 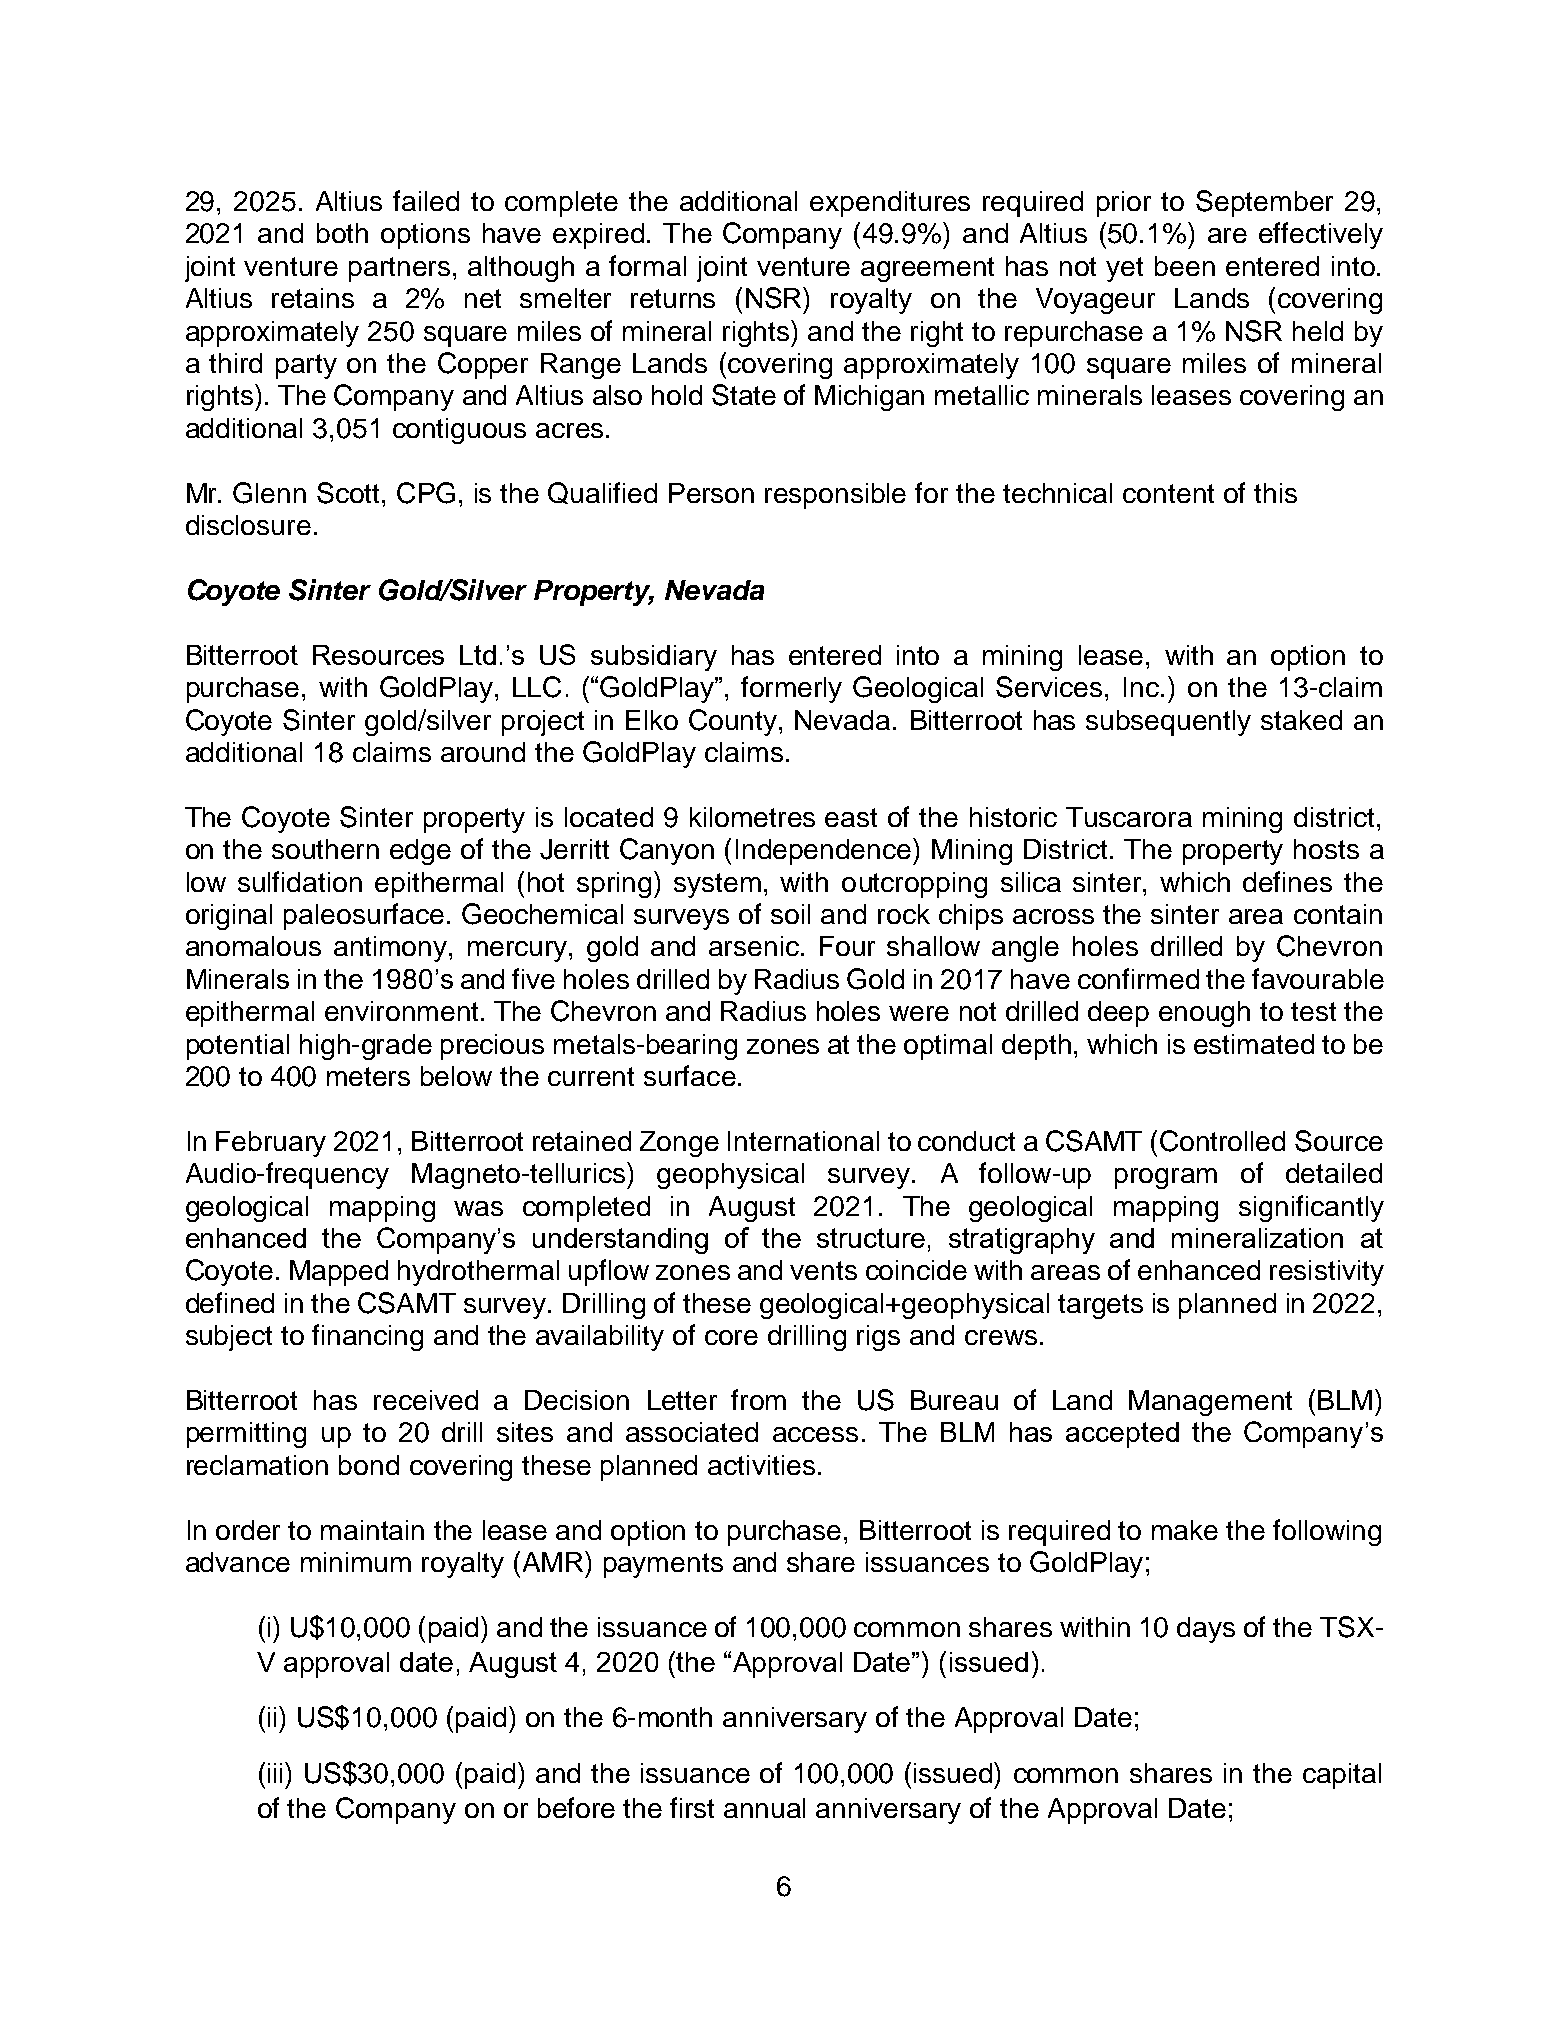 I want to click on environment, so click(x=401, y=1011).
